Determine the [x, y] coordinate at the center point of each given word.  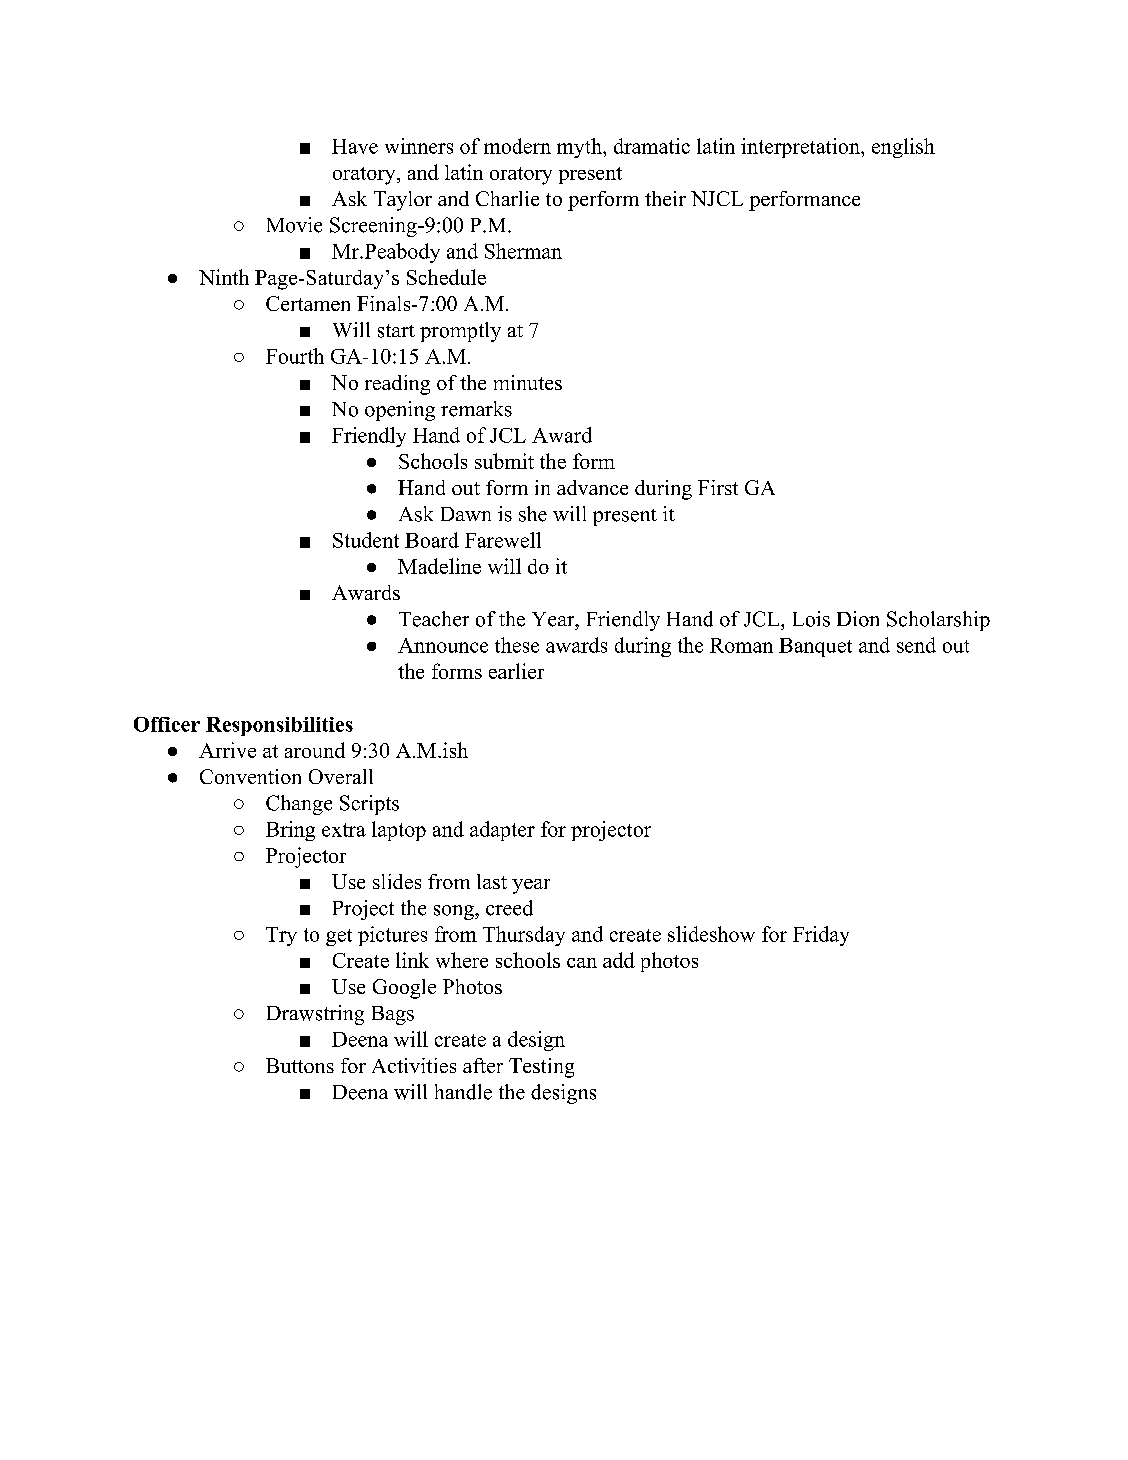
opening [400, 411]
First [718, 487]
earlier [516, 671]
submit [504, 461]
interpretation [801, 148]
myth [580, 148]
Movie [294, 225]
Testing [541, 1068]
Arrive [227, 750]
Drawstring [315, 1015]
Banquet [815, 647]
